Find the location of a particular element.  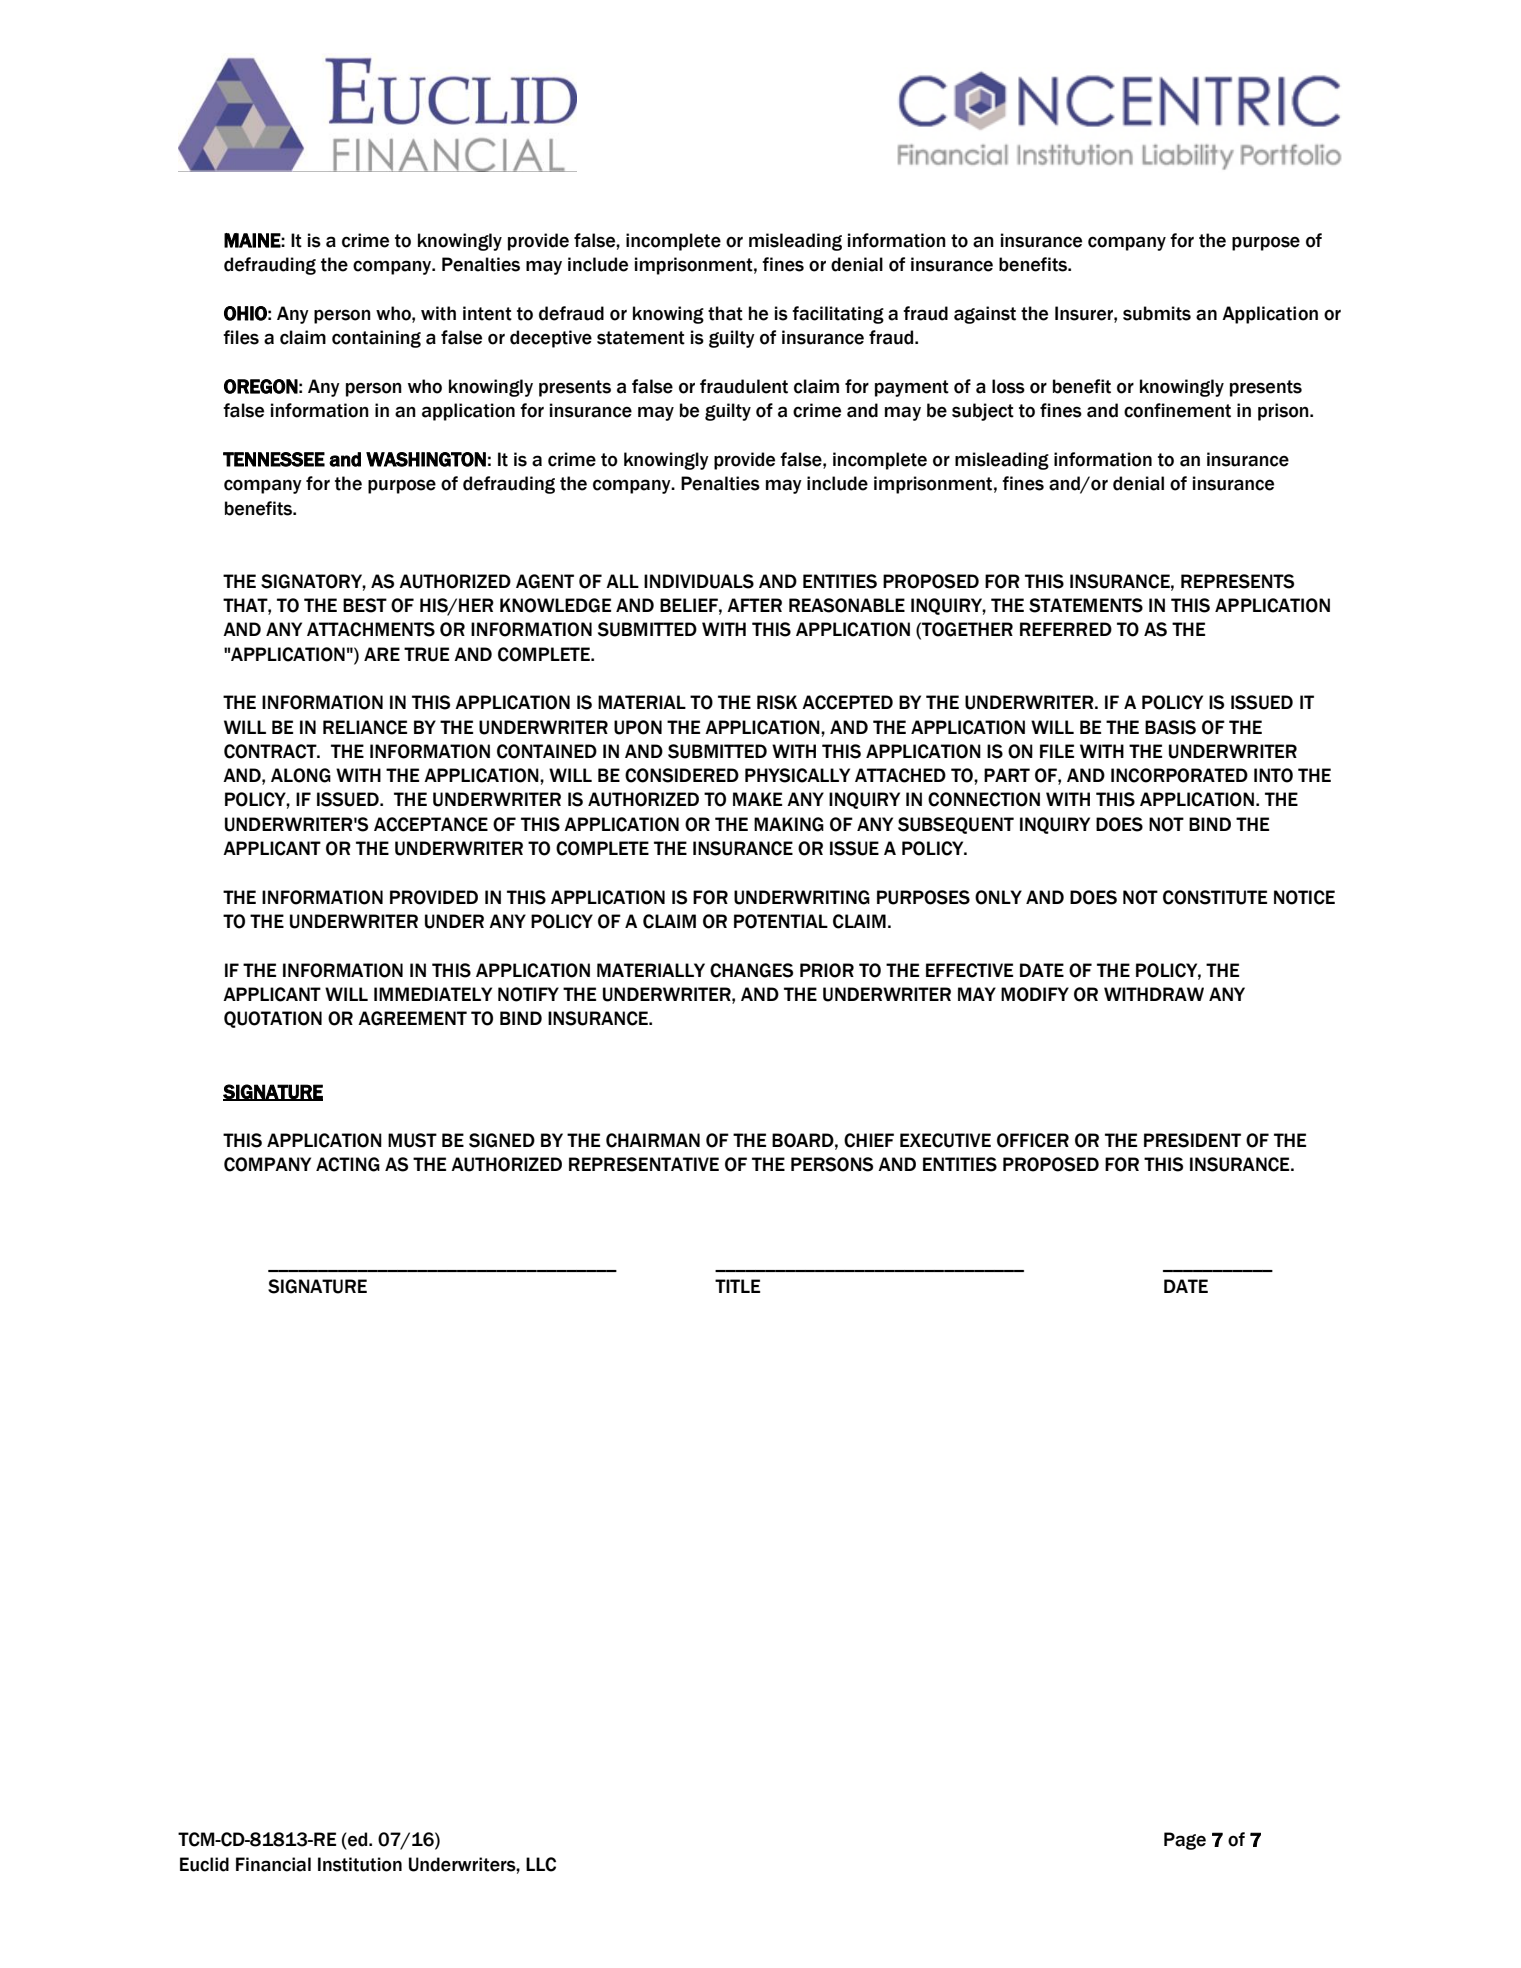

ACTING is located at coordinates (348, 1164).
